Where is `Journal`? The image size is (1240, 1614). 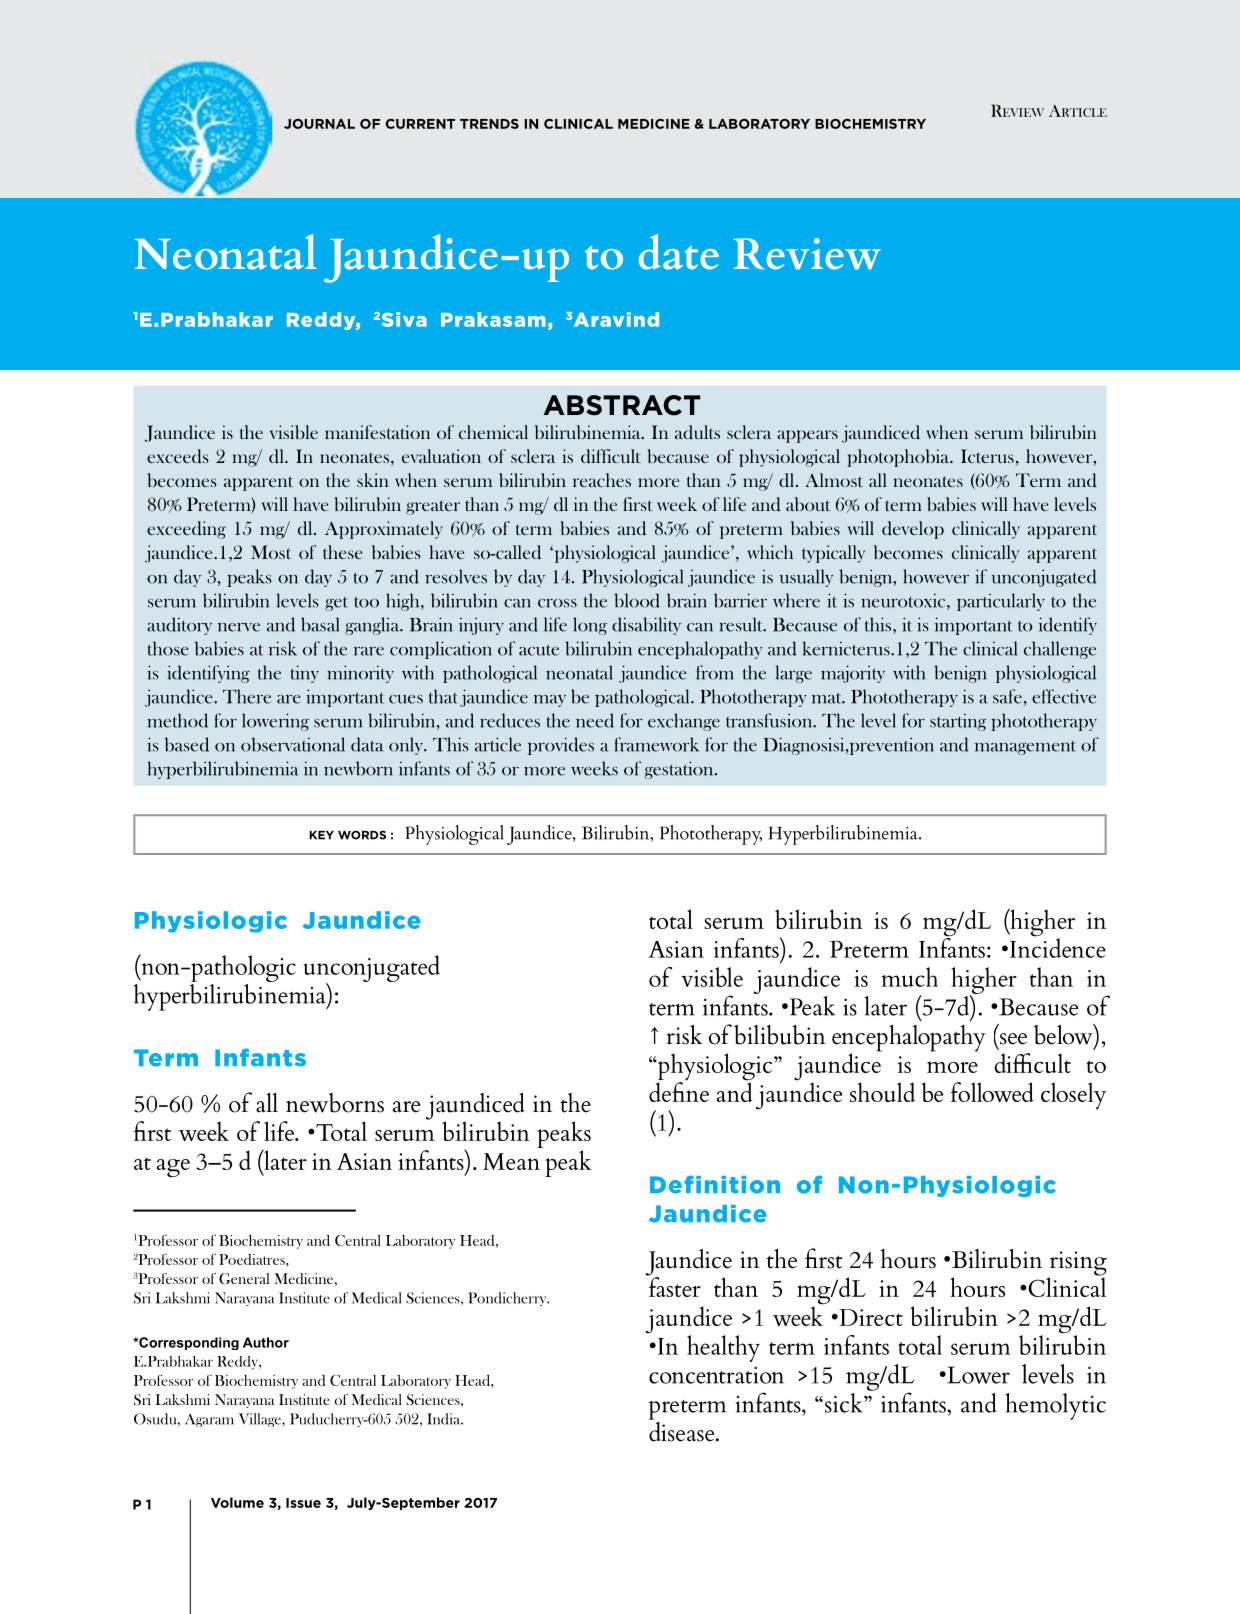 Journal is located at coordinates (319, 124).
